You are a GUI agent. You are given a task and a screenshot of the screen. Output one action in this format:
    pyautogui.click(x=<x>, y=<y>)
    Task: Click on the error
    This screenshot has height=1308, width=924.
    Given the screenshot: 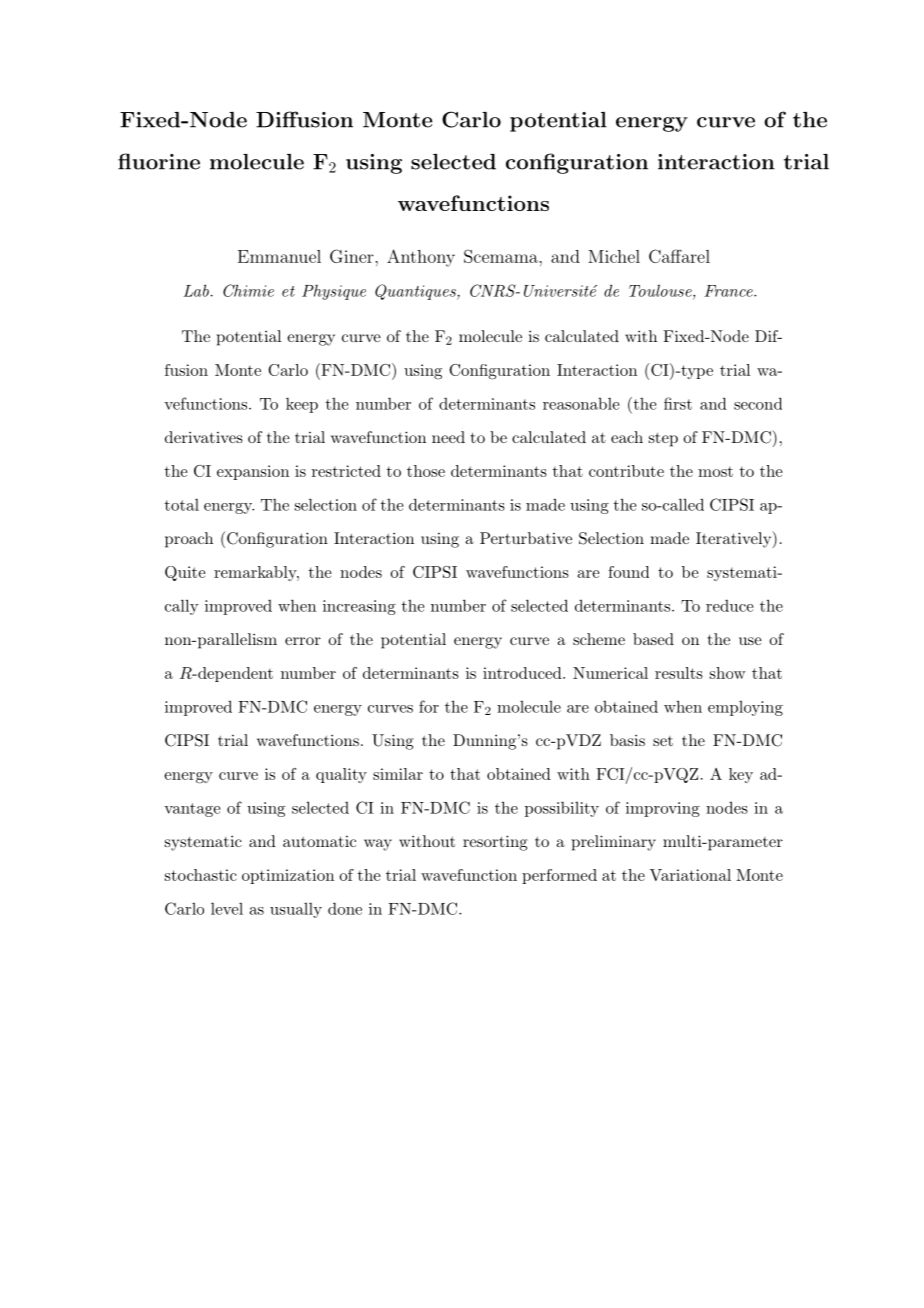 What is the action you would take?
    pyautogui.click(x=303, y=641)
